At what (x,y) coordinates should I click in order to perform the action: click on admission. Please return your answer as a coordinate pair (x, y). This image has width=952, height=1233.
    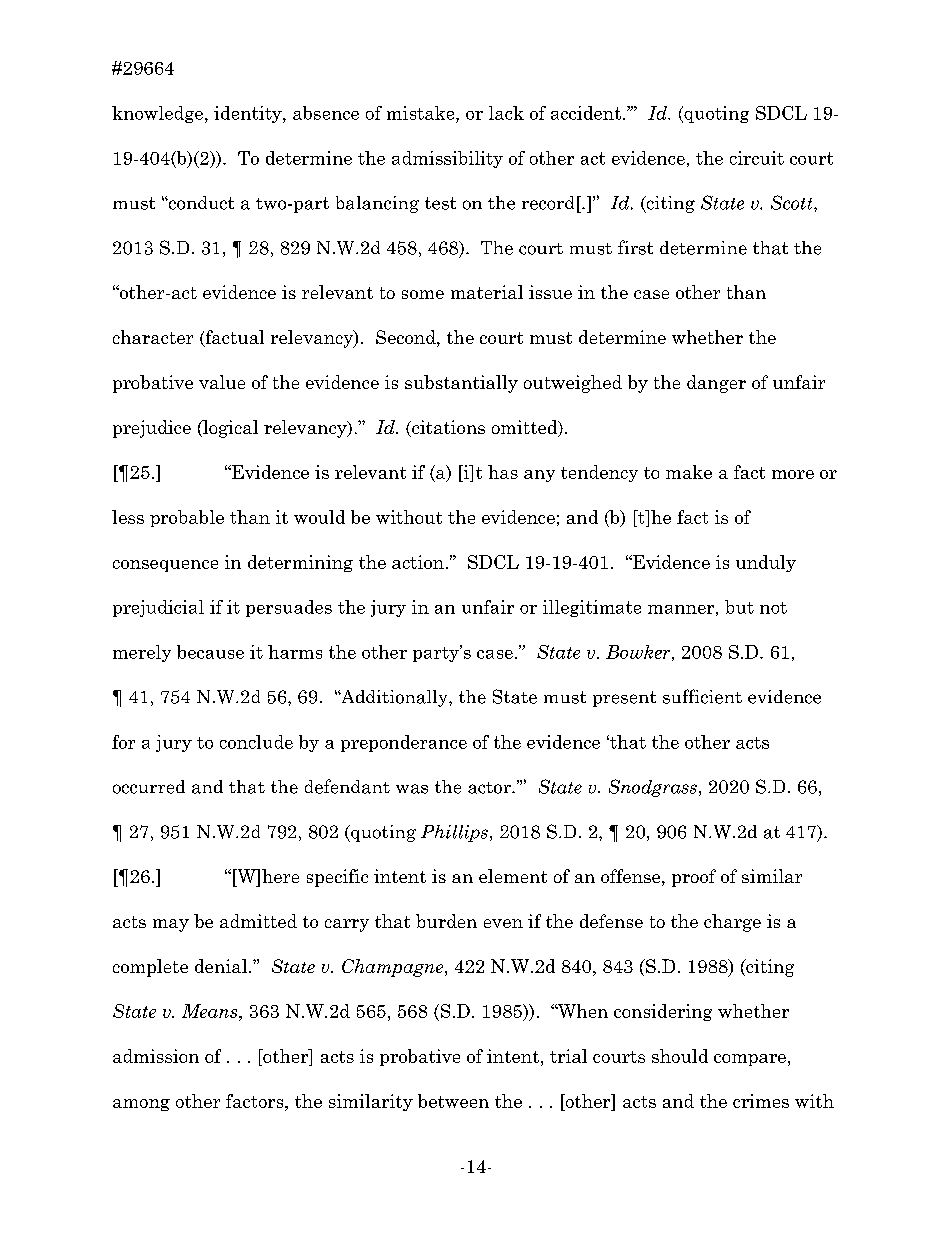
    Looking at the image, I should click on (156, 1056).
